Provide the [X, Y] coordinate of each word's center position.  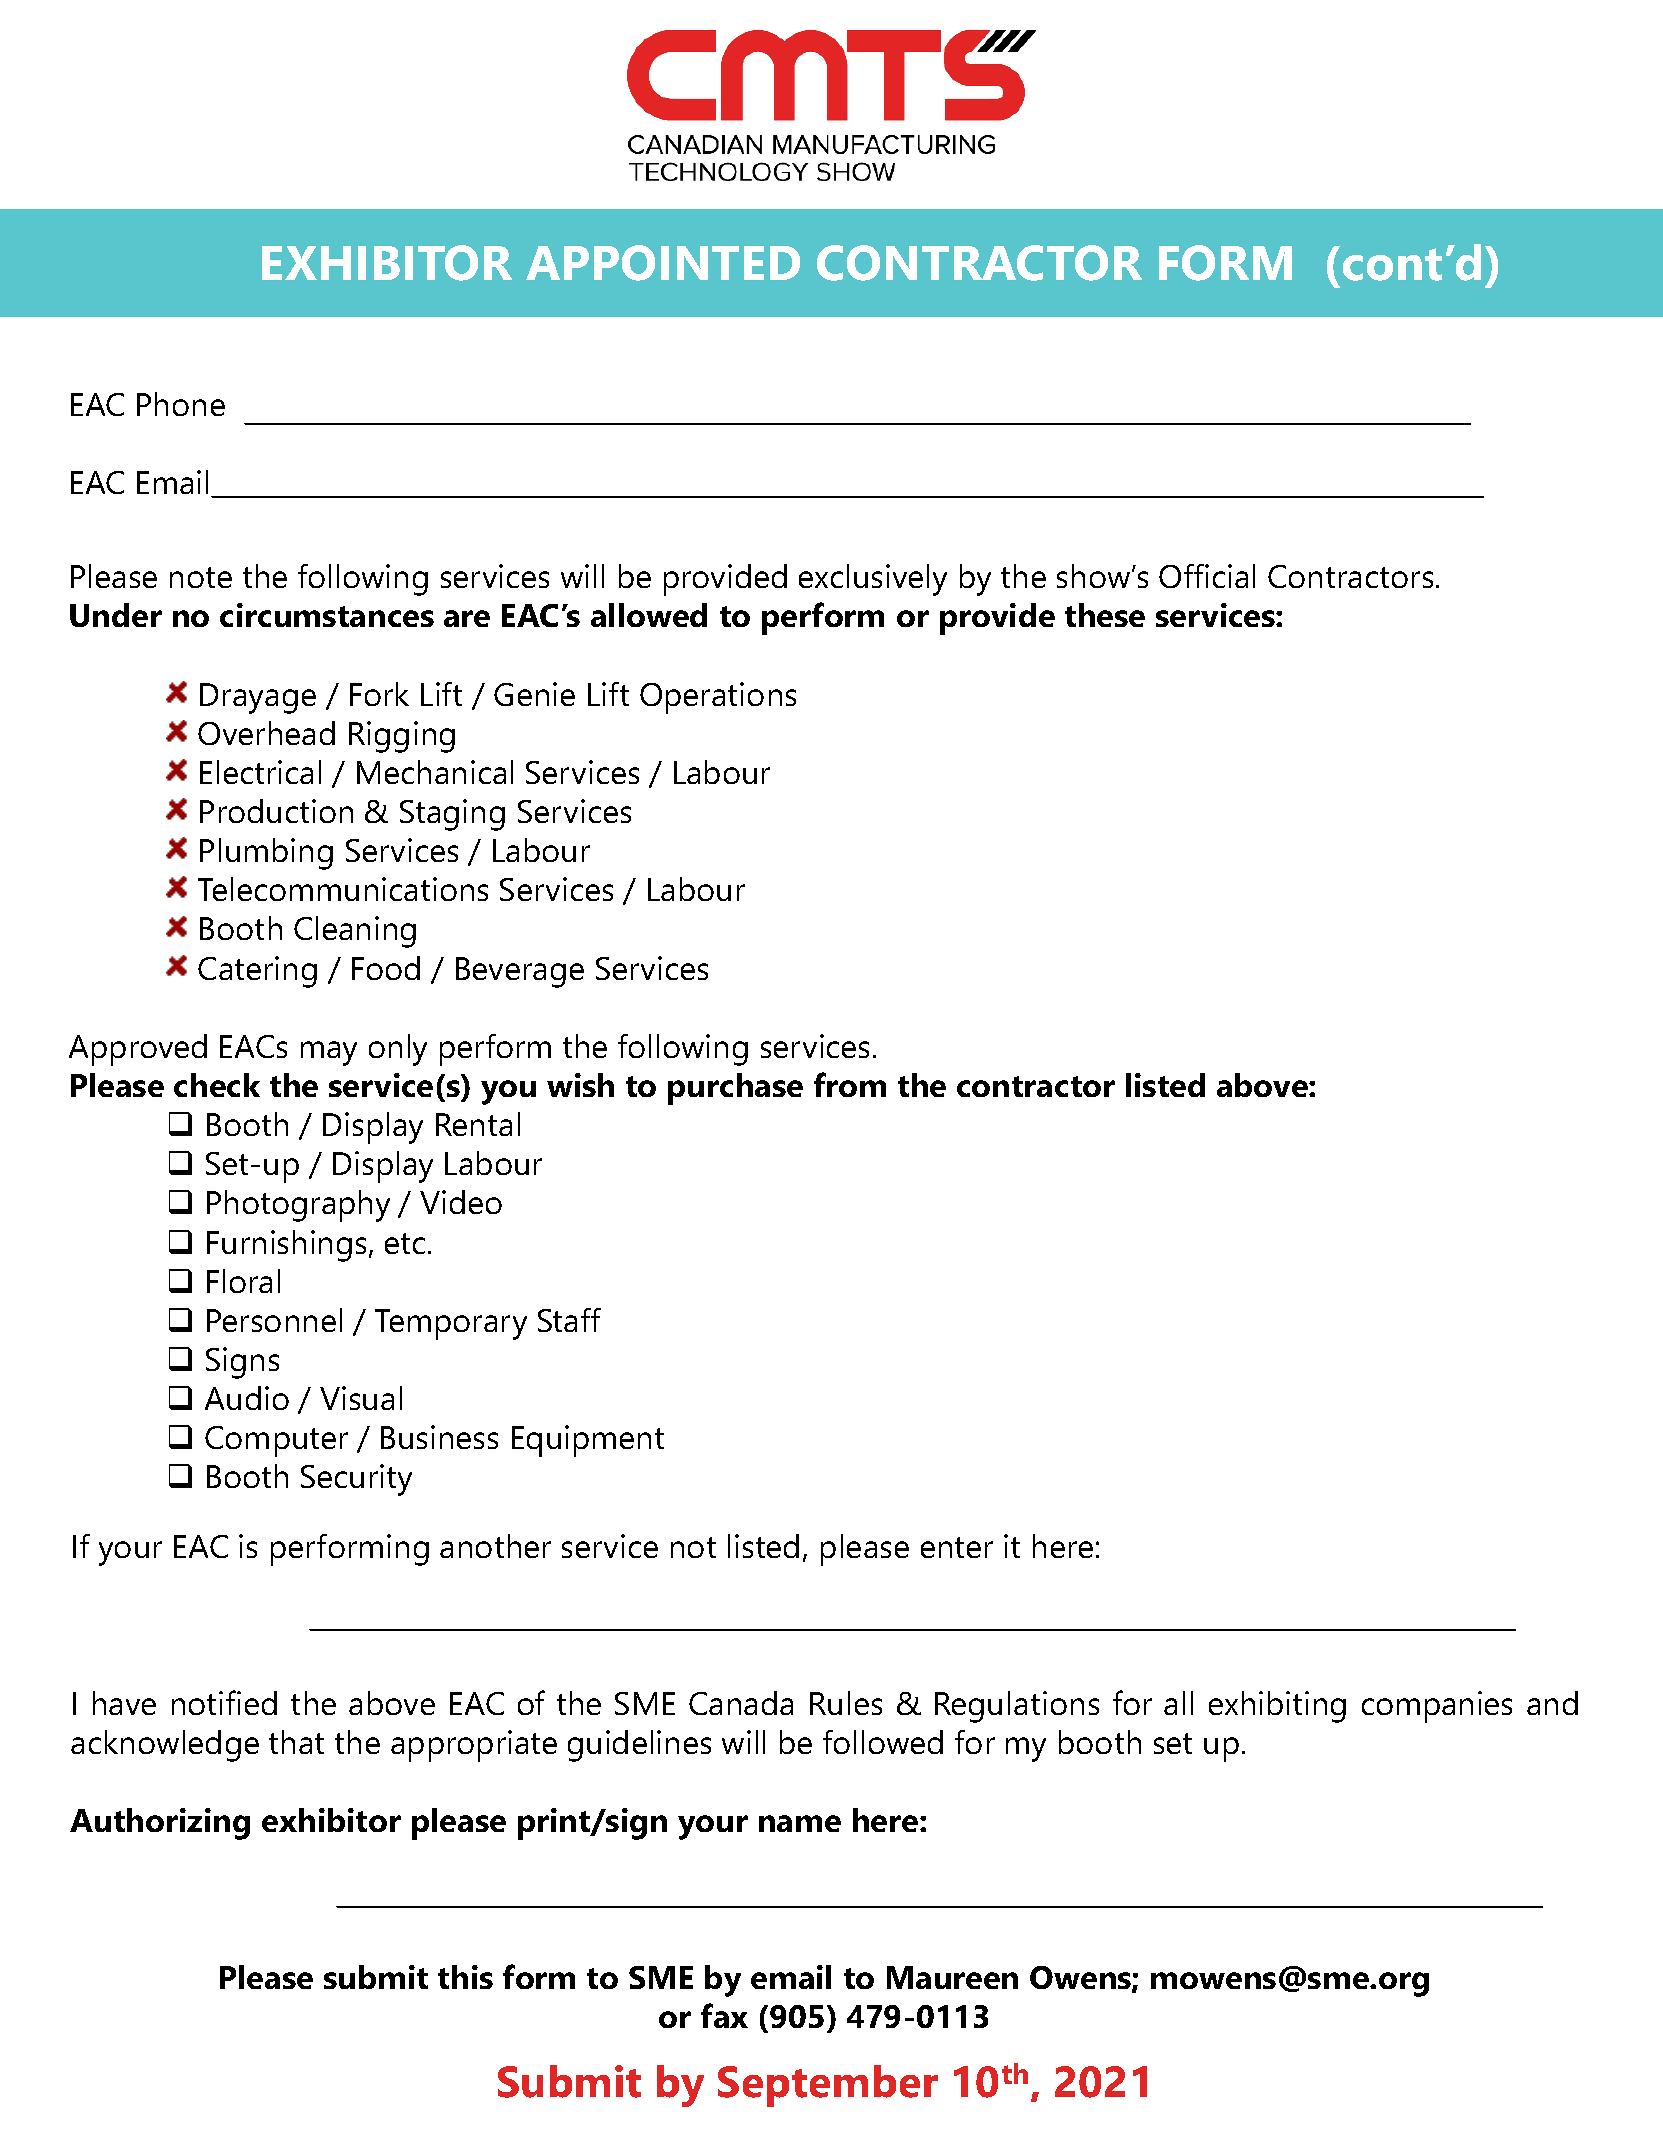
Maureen [952, 1977]
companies [1437, 1707]
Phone [181, 404]
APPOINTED [663, 263]
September [828, 2086]
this [465, 1977]
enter [957, 1547]
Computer [276, 1441]
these [1105, 615]
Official [1207, 576]
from [850, 1084]
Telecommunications [343, 889]
